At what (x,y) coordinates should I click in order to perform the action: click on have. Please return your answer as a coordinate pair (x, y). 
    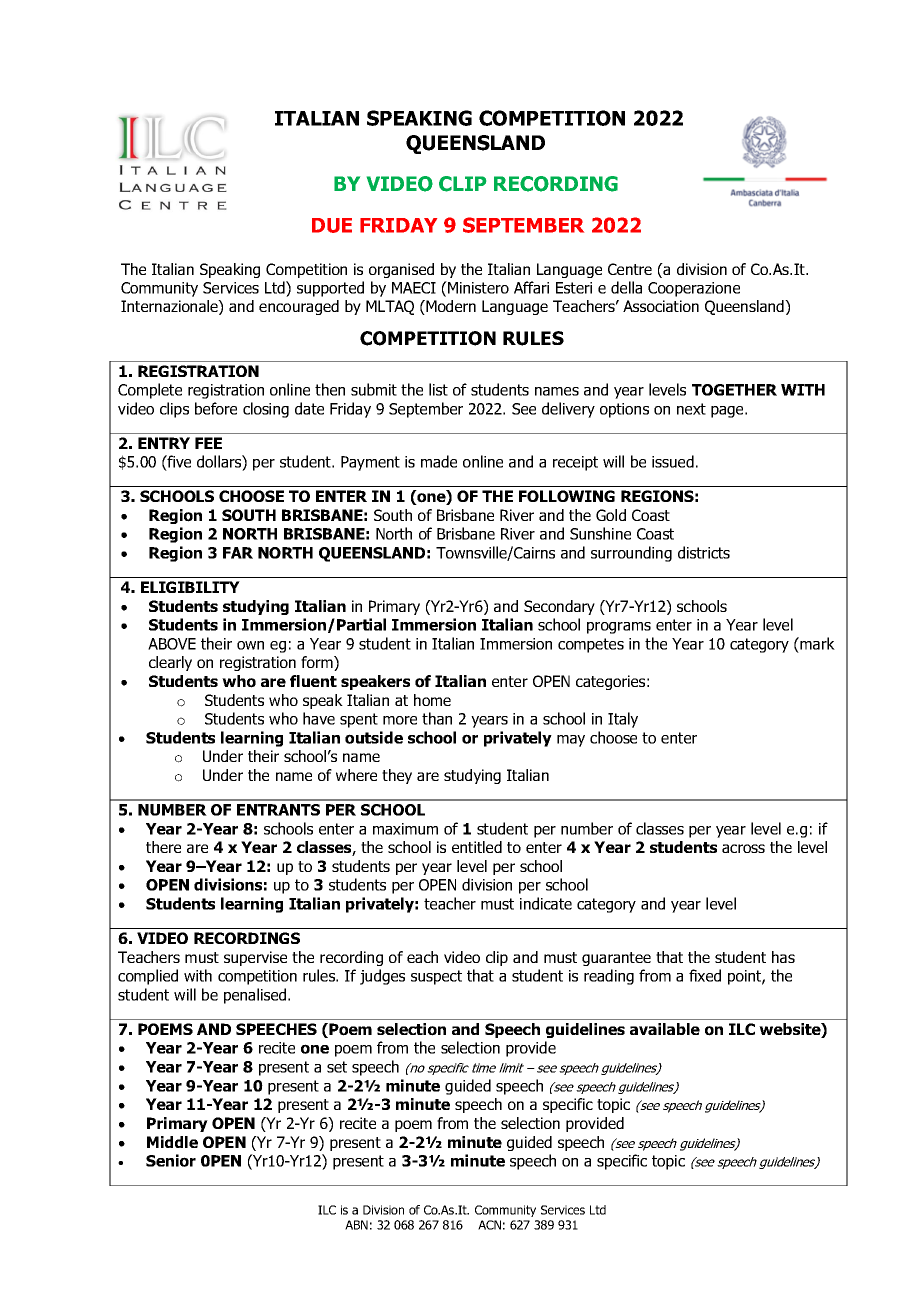
    Looking at the image, I should click on (319, 718).
